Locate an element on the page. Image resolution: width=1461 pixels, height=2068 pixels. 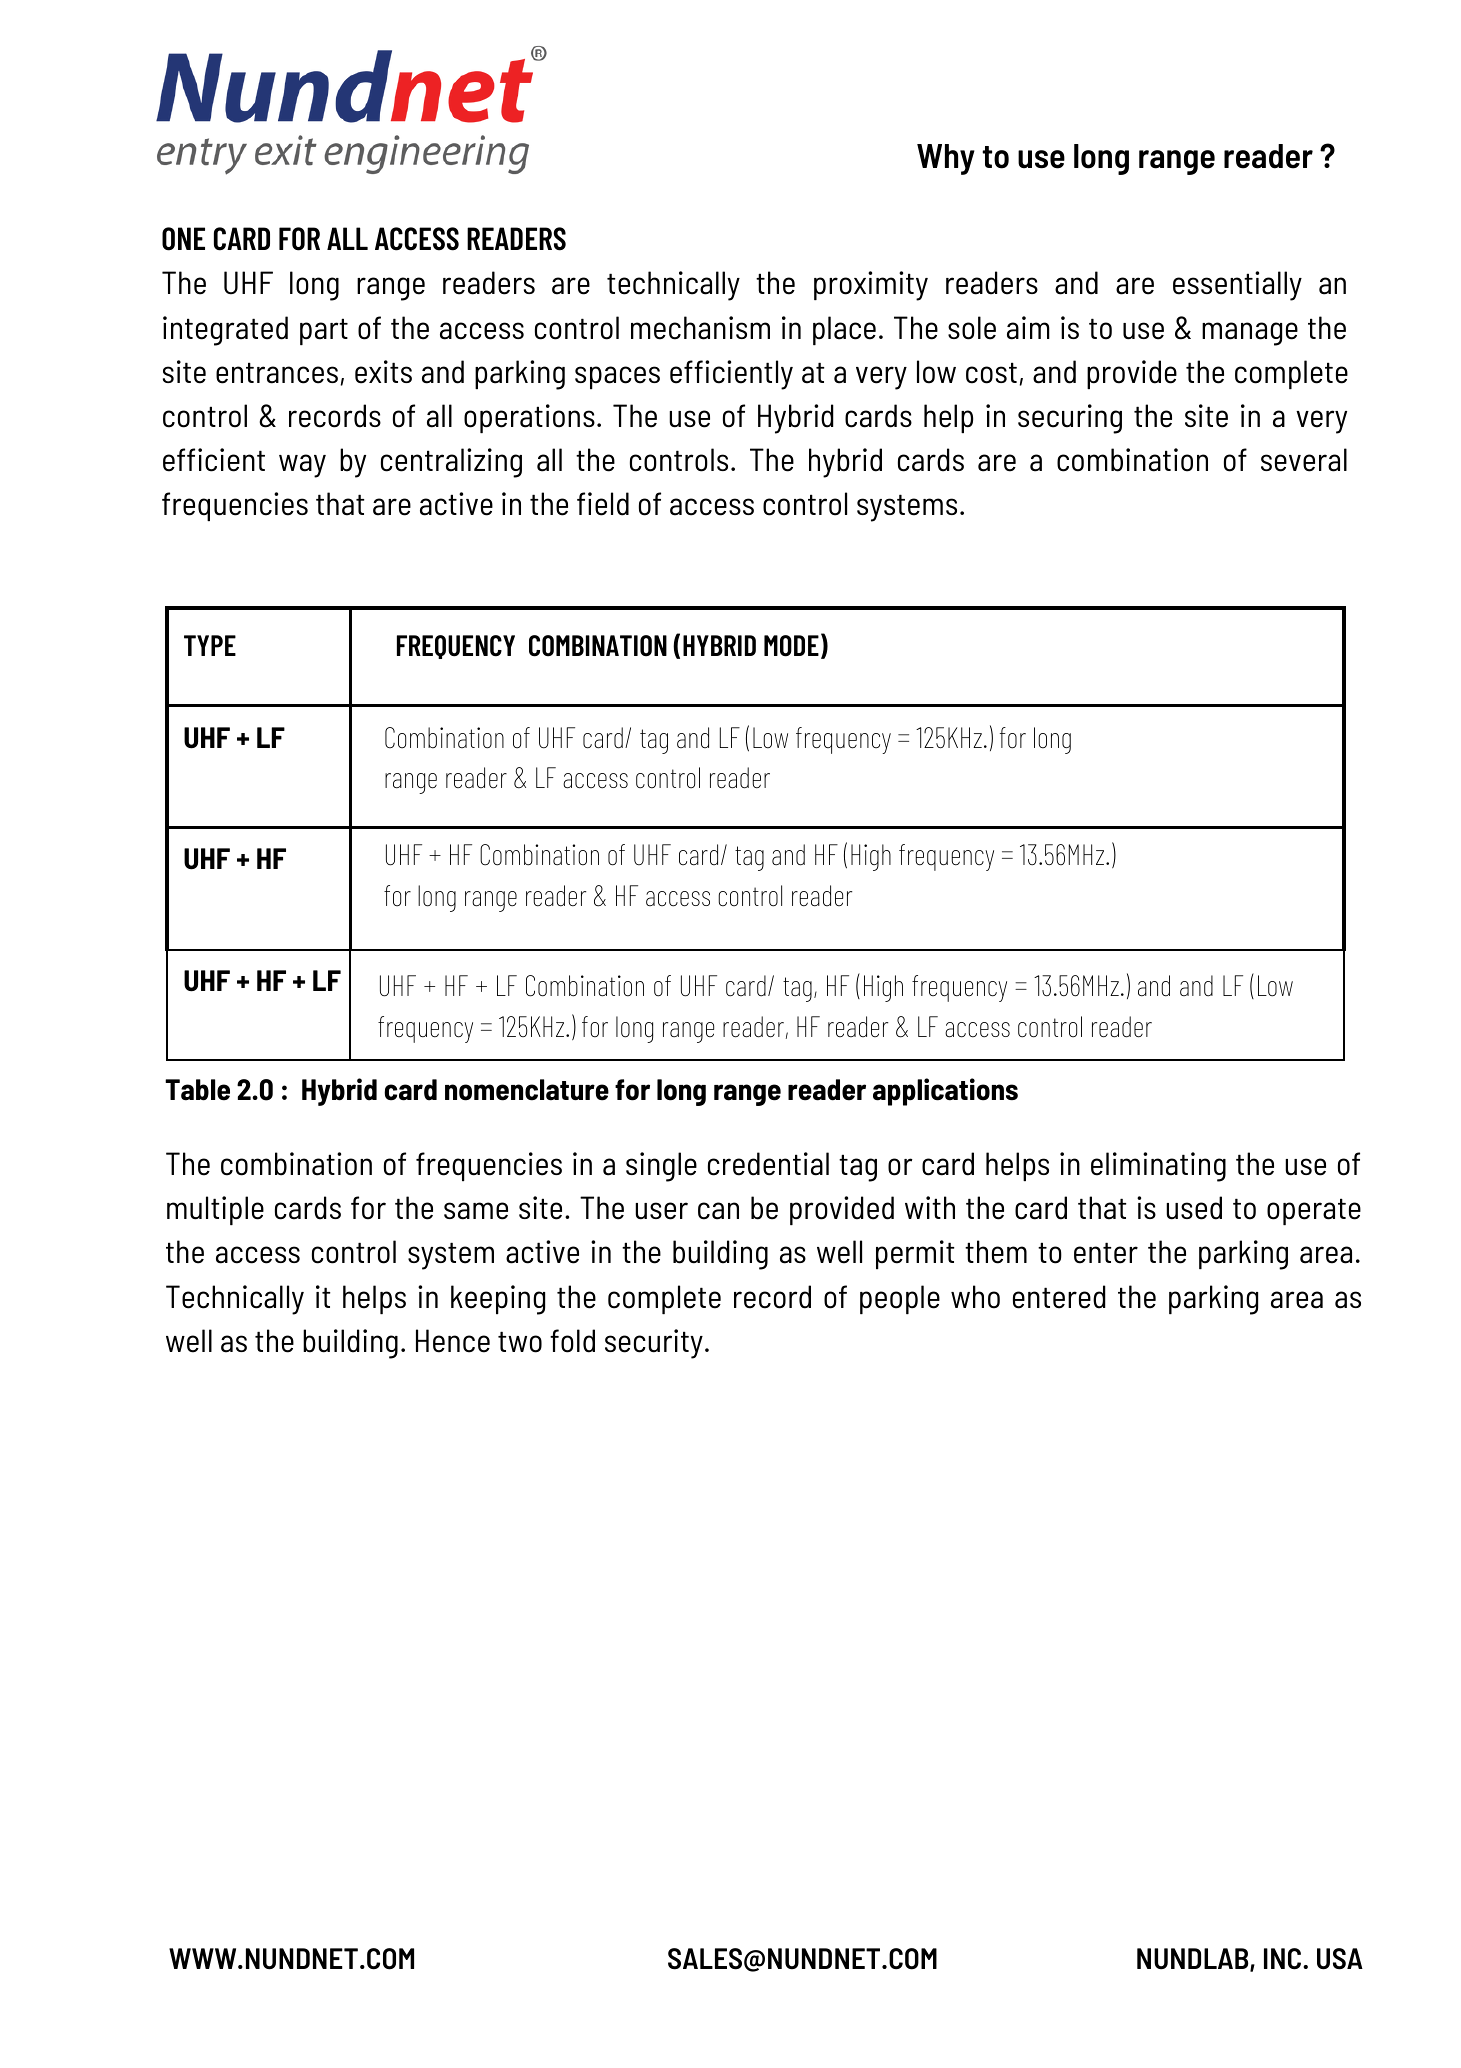
several is located at coordinates (1304, 460).
